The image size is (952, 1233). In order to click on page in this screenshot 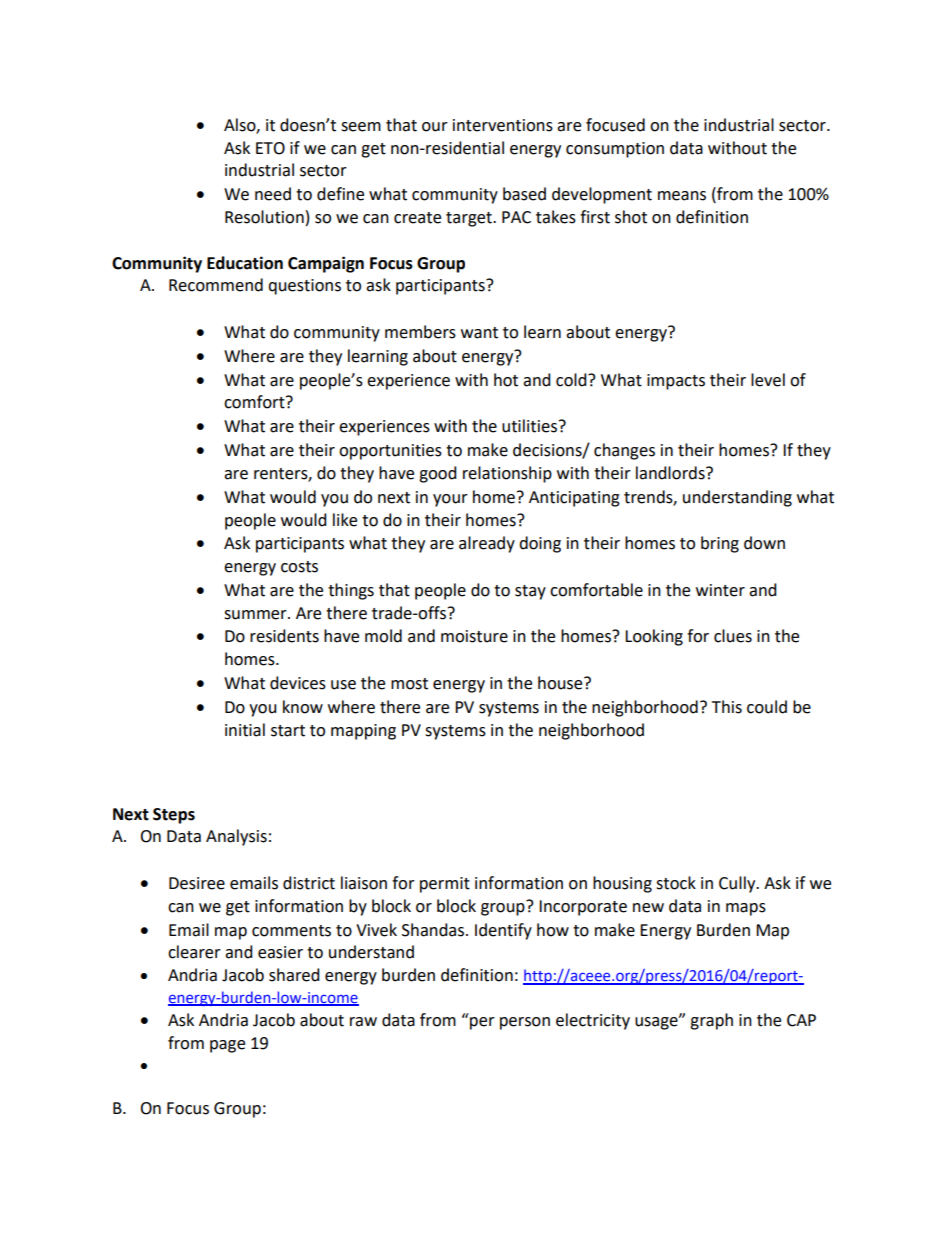, I will do `click(227, 1046)`.
